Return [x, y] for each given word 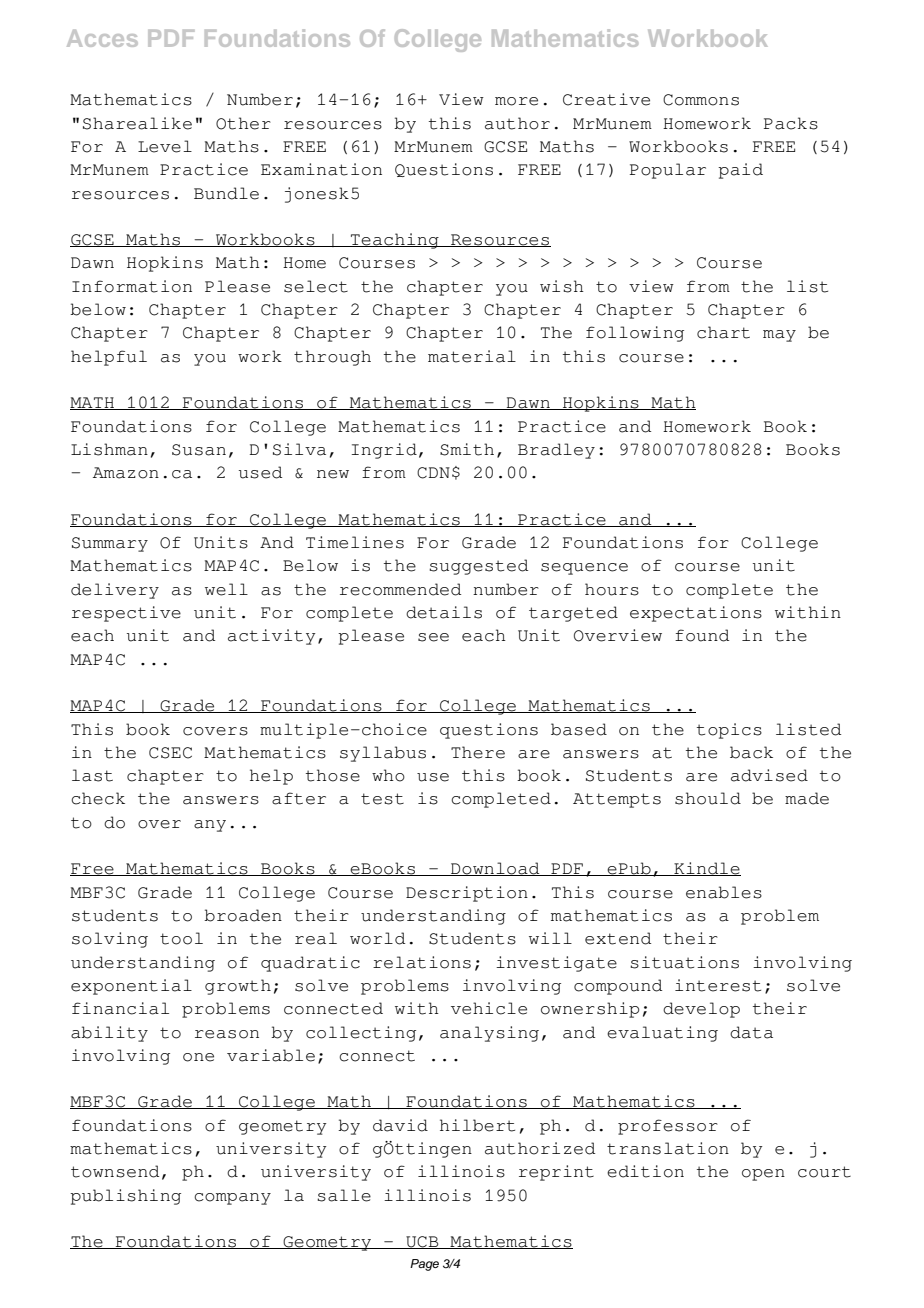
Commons [701, 100]
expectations [696, 614]
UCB [422, 1242]
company [232, 1199]
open [763, 1175]
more [516, 101]
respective [126, 614]
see [433, 637]
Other [243, 123]
